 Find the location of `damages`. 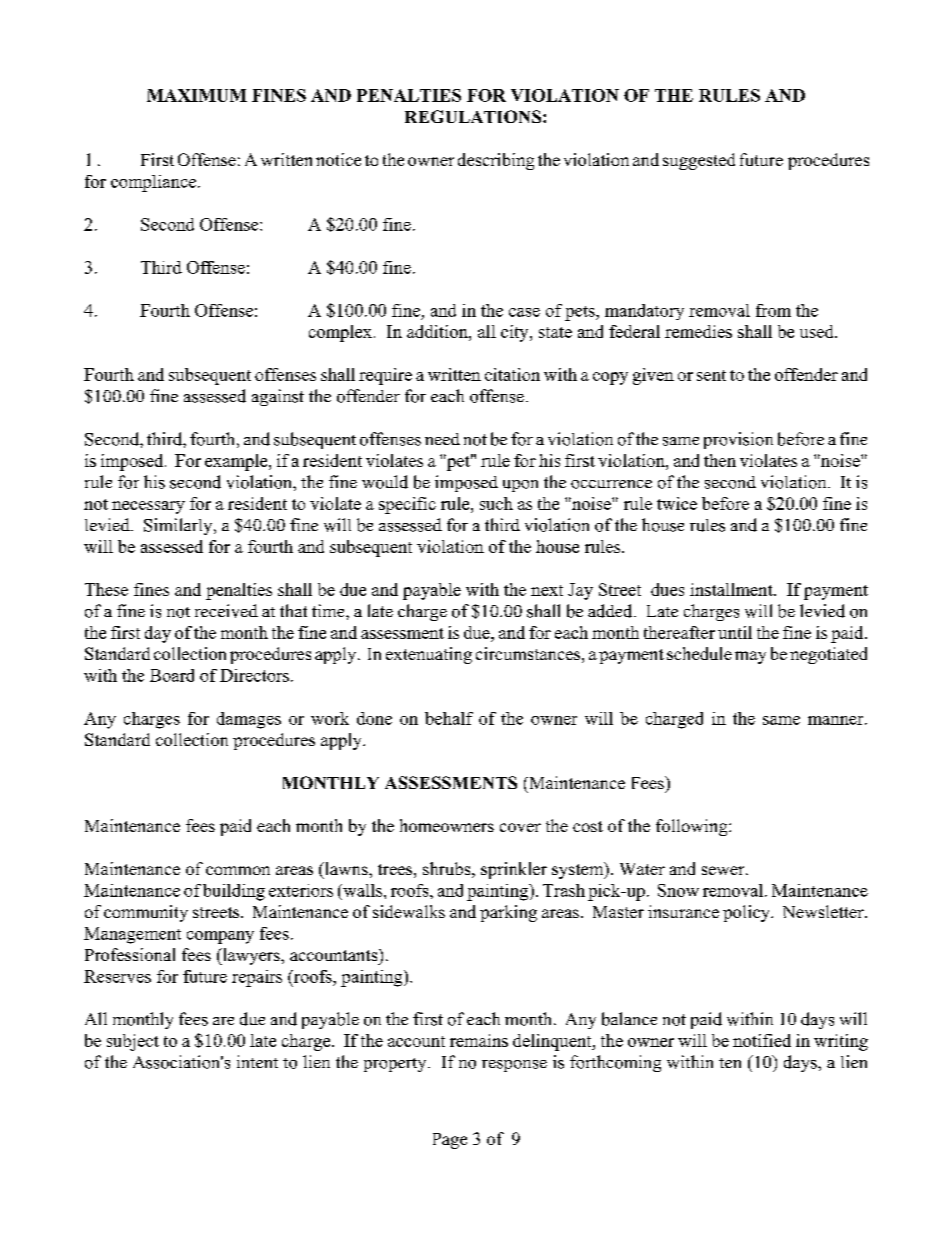

damages is located at coordinates (249, 720).
